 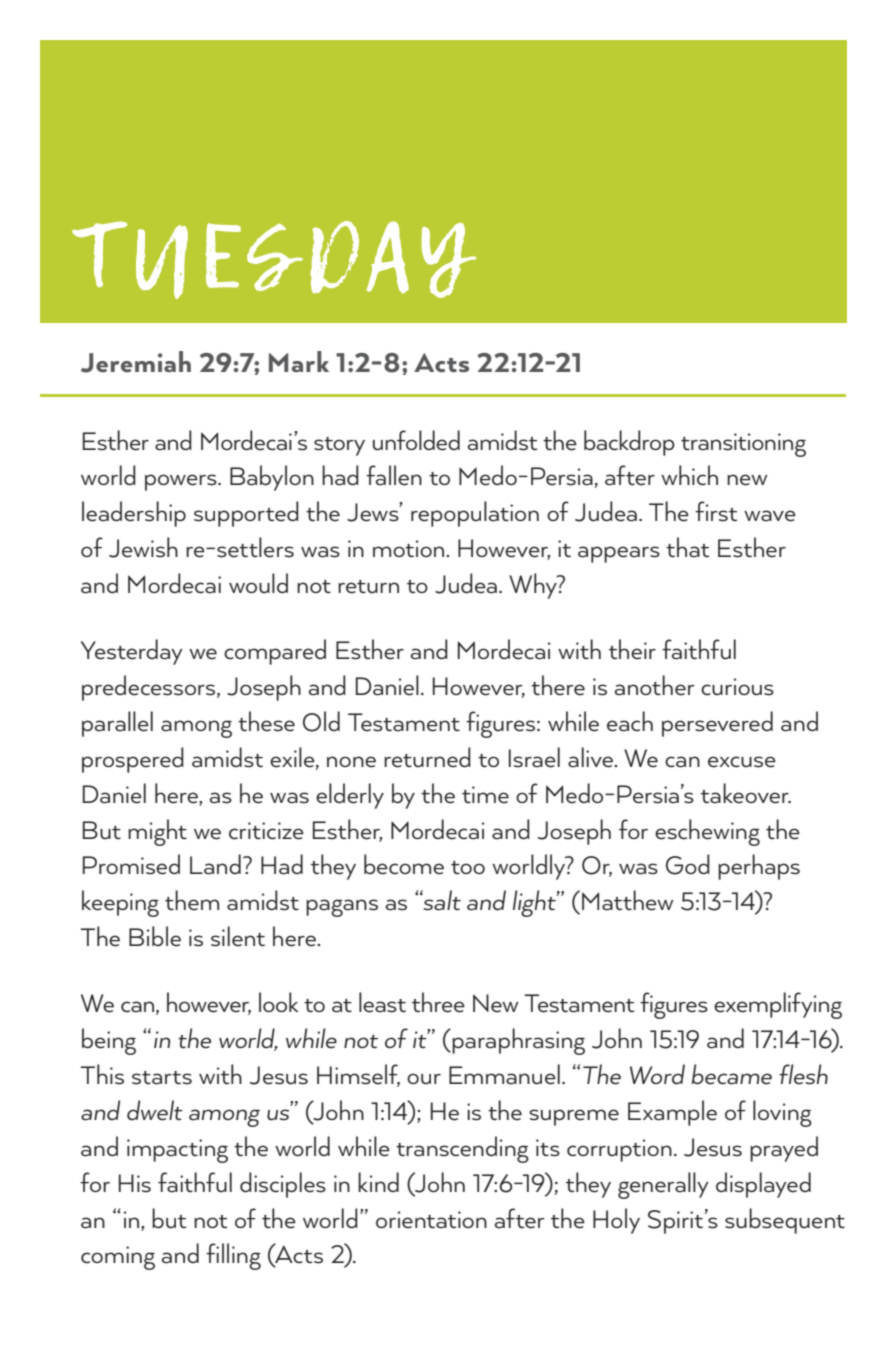 I want to click on Jeremiah, so click(x=136, y=362).
